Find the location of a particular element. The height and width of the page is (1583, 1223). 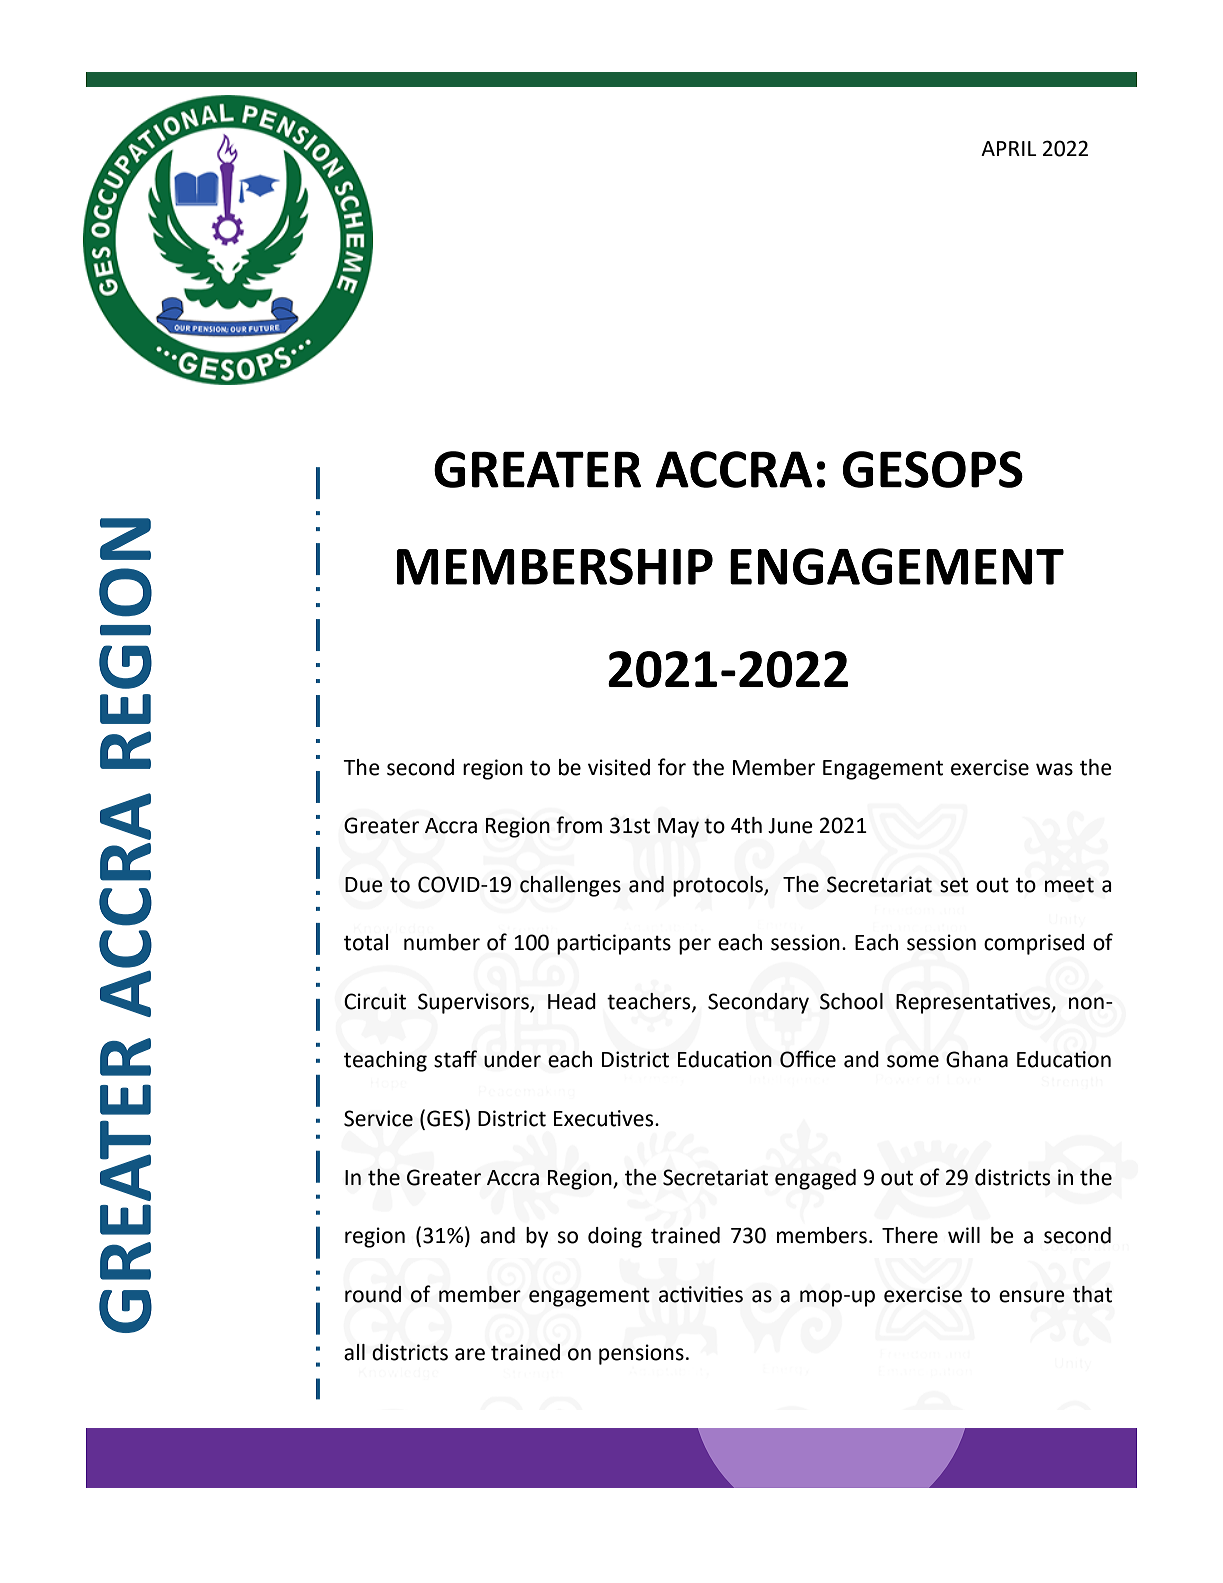

are is located at coordinates (470, 1354).
